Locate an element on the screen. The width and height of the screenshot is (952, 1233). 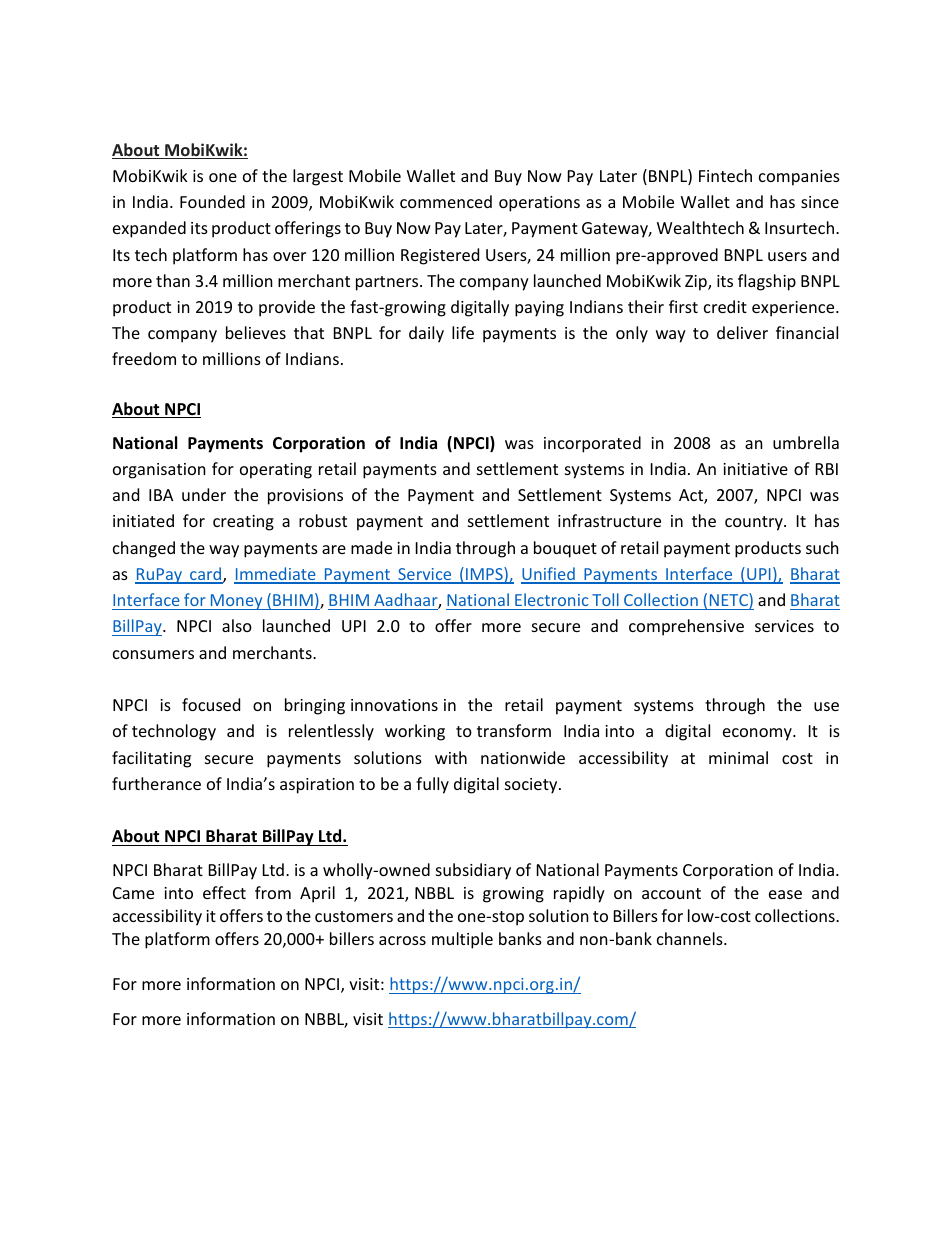
initiative is located at coordinates (755, 469).
